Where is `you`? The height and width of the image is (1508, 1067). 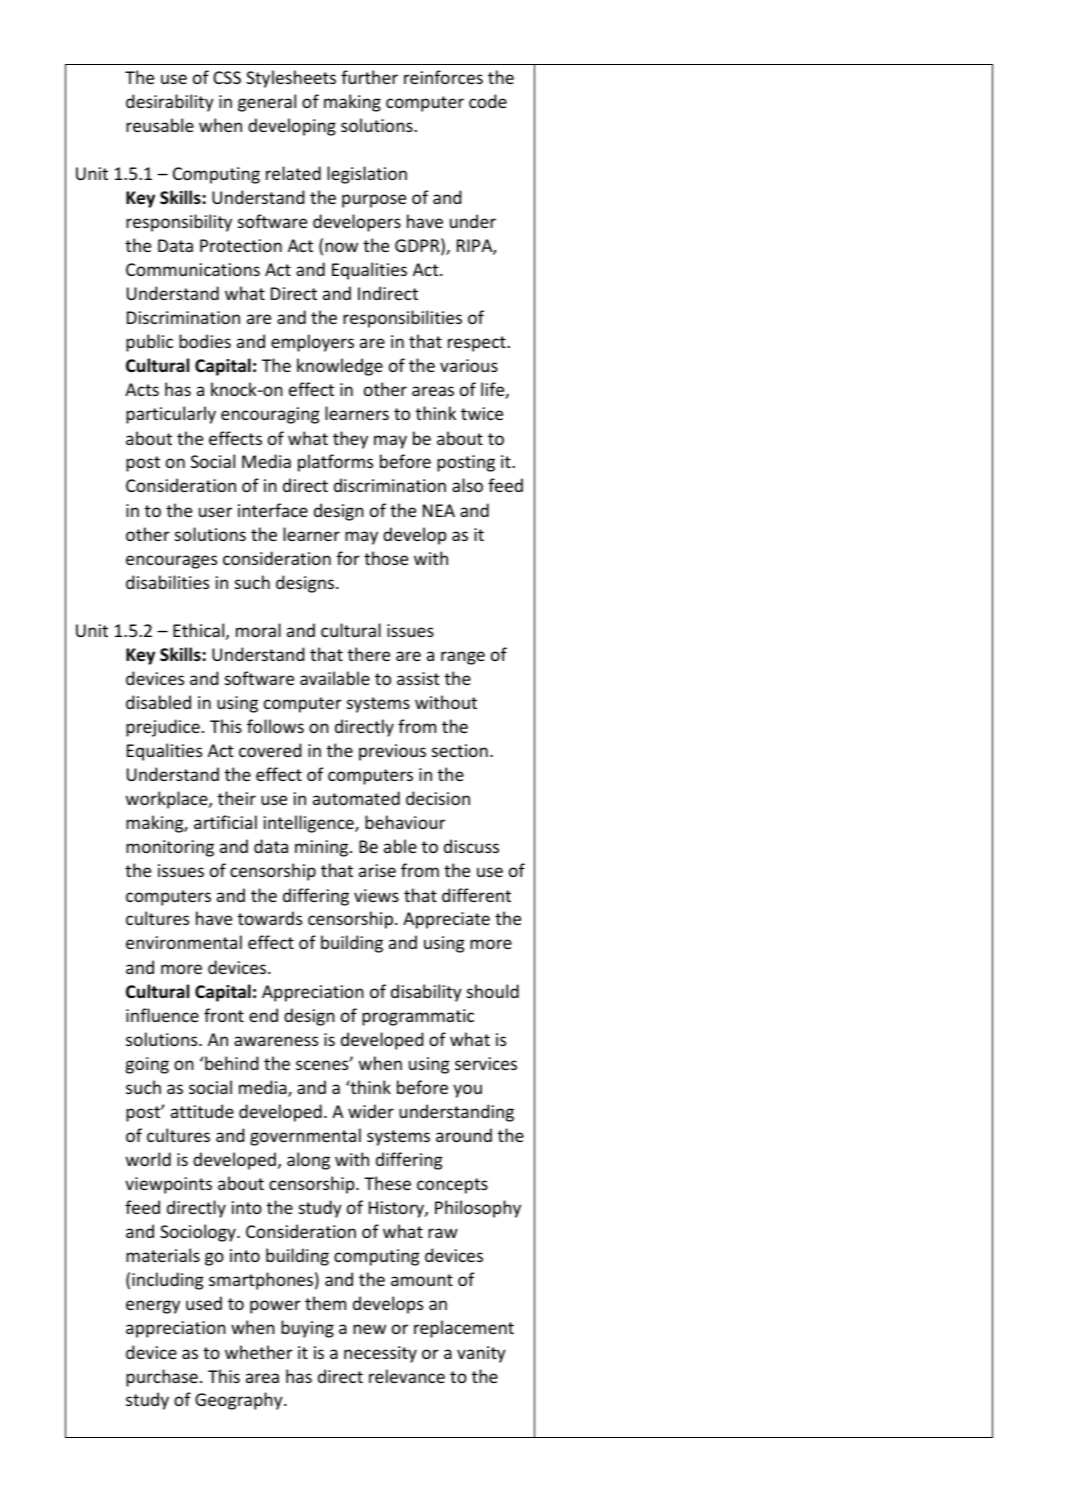 you is located at coordinates (467, 1091).
